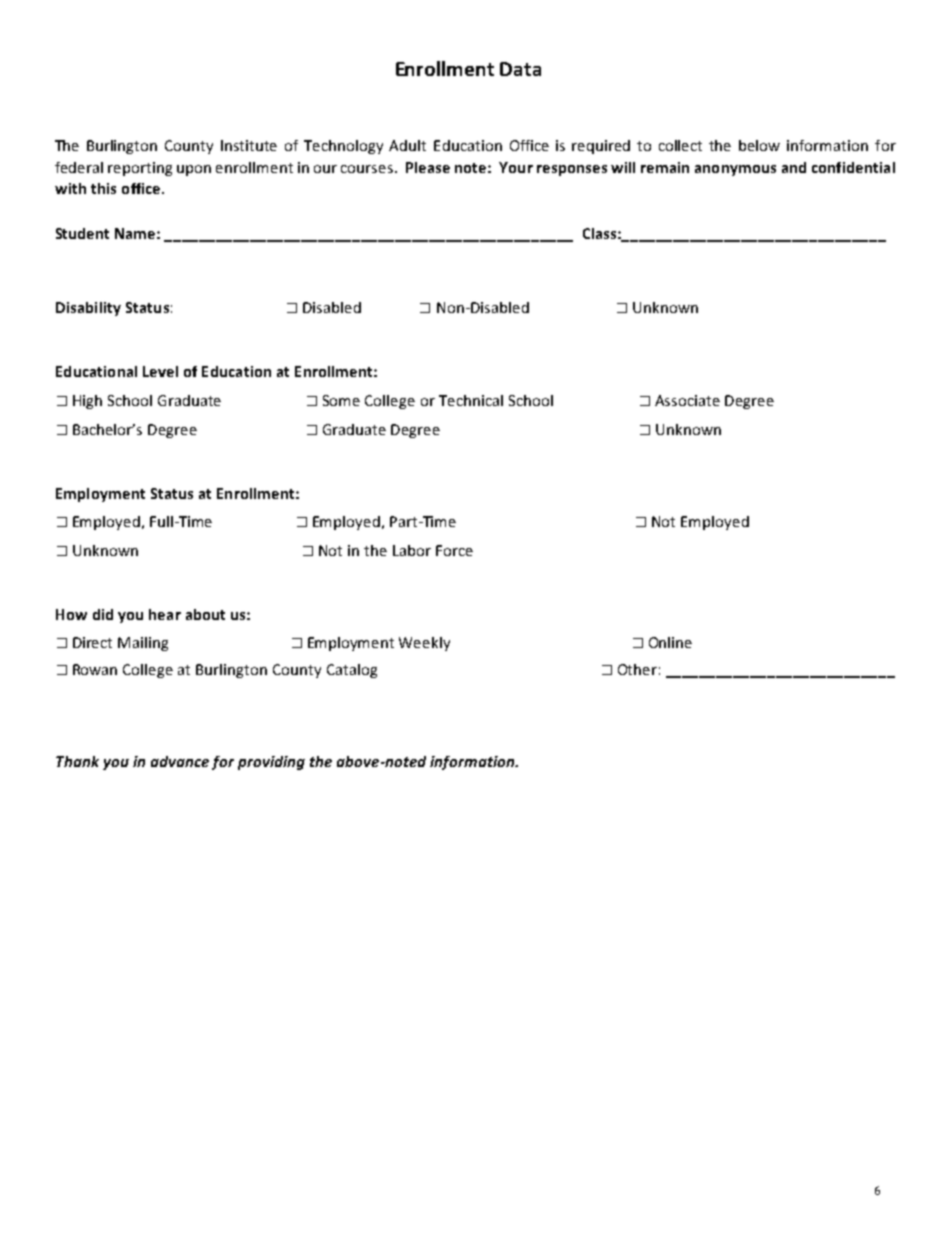 The image size is (952, 1233). I want to click on hear, so click(165, 614).
